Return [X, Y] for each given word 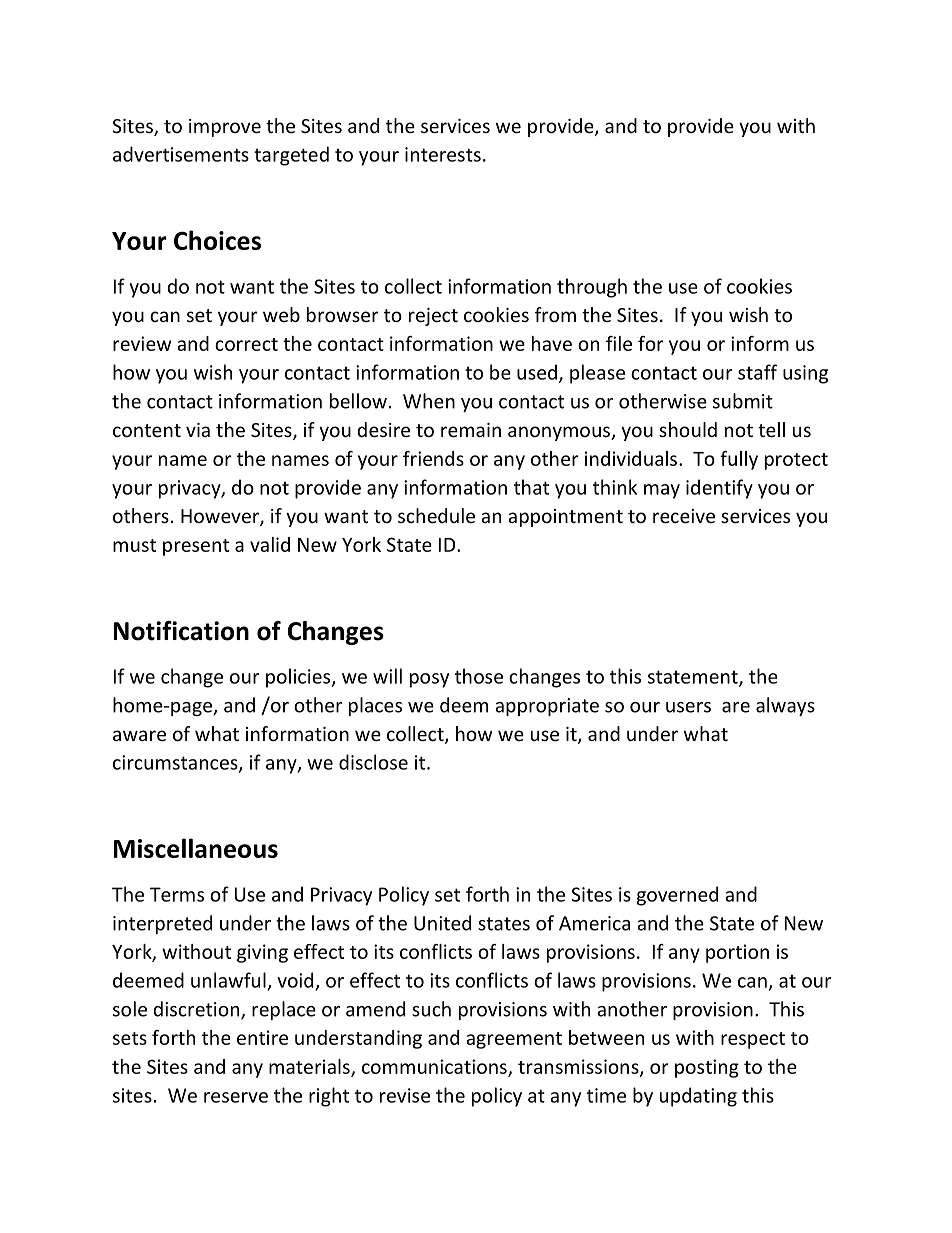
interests [443, 154]
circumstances [176, 763]
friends [433, 458]
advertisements [181, 154]
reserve [236, 1097]
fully [739, 460]
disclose [373, 762]
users [688, 707]
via [198, 430]
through [592, 288]
